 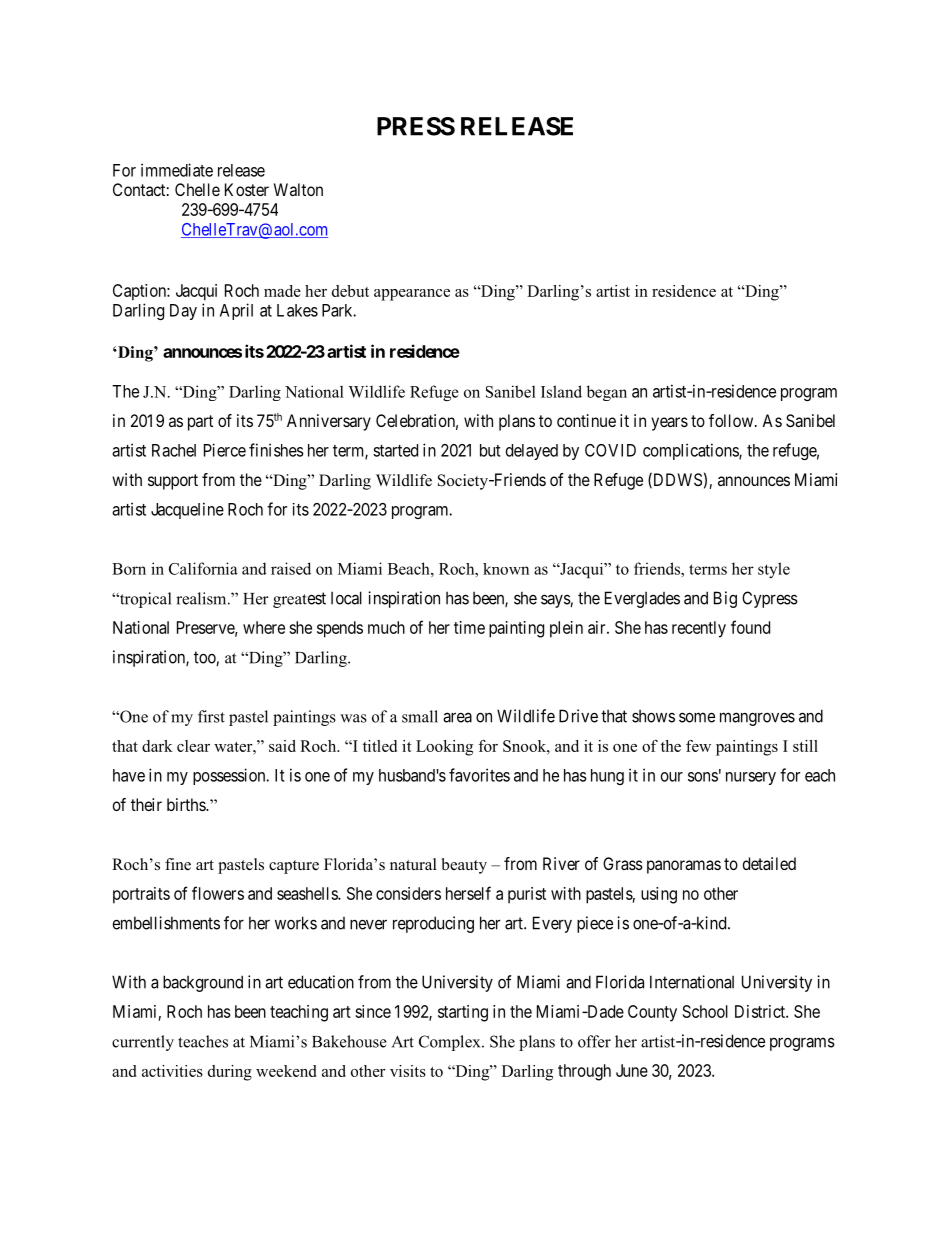 What do you see at coordinates (703, 777) in the document?
I see `sons` at bounding box center [703, 777].
